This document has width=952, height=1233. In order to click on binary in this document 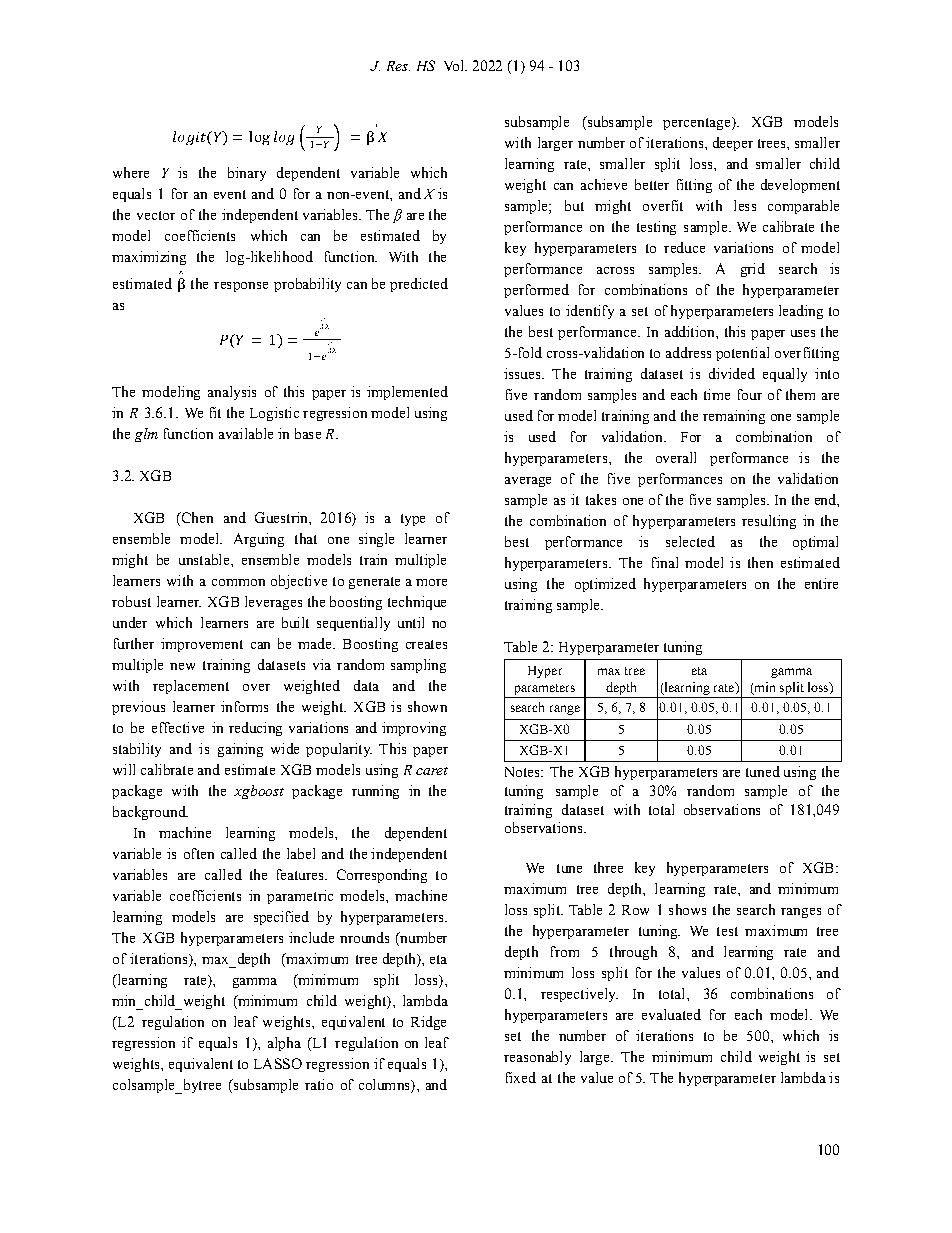, I will do `click(247, 174)`.
